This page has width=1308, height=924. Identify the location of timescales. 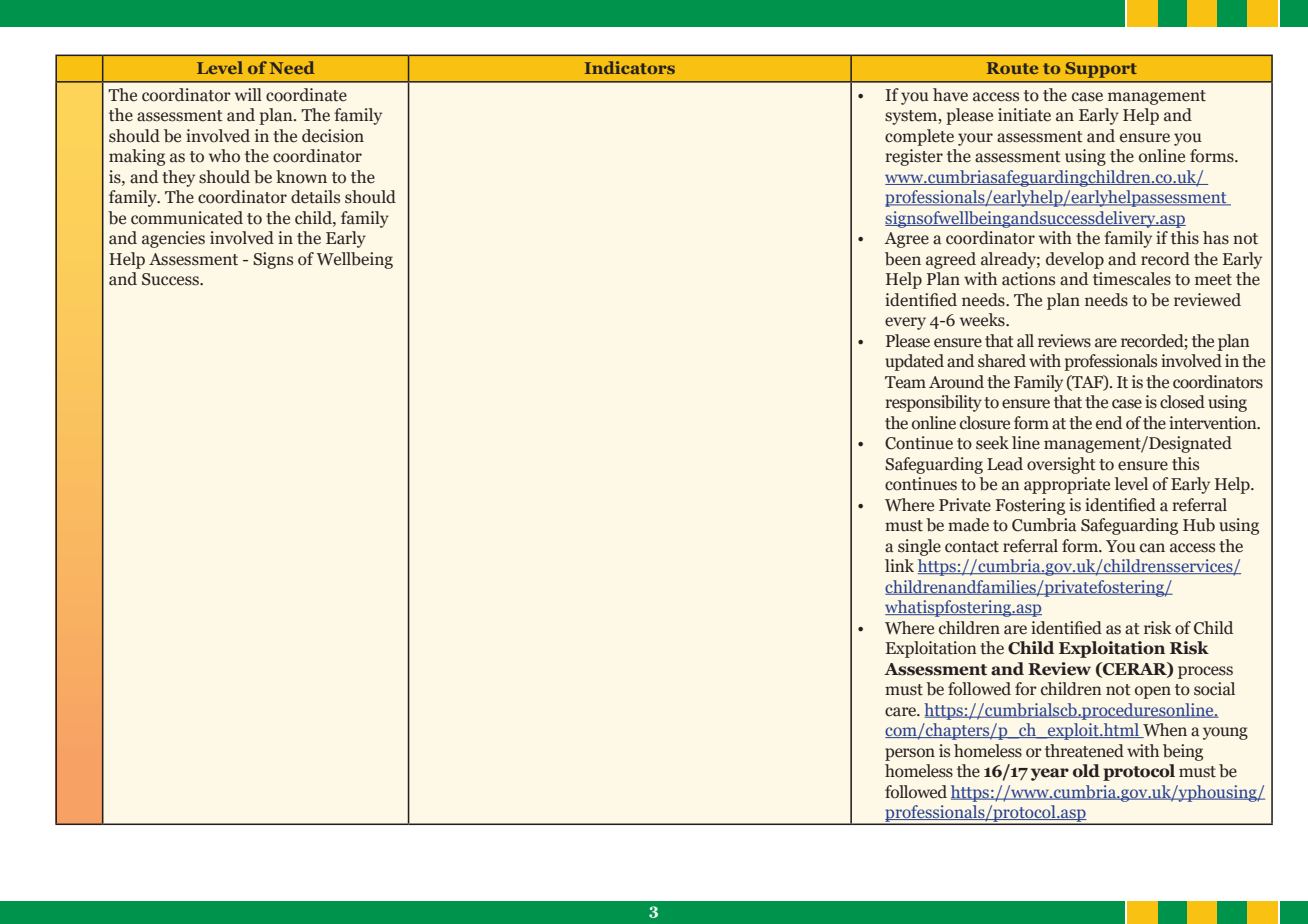
(1132, 279).
